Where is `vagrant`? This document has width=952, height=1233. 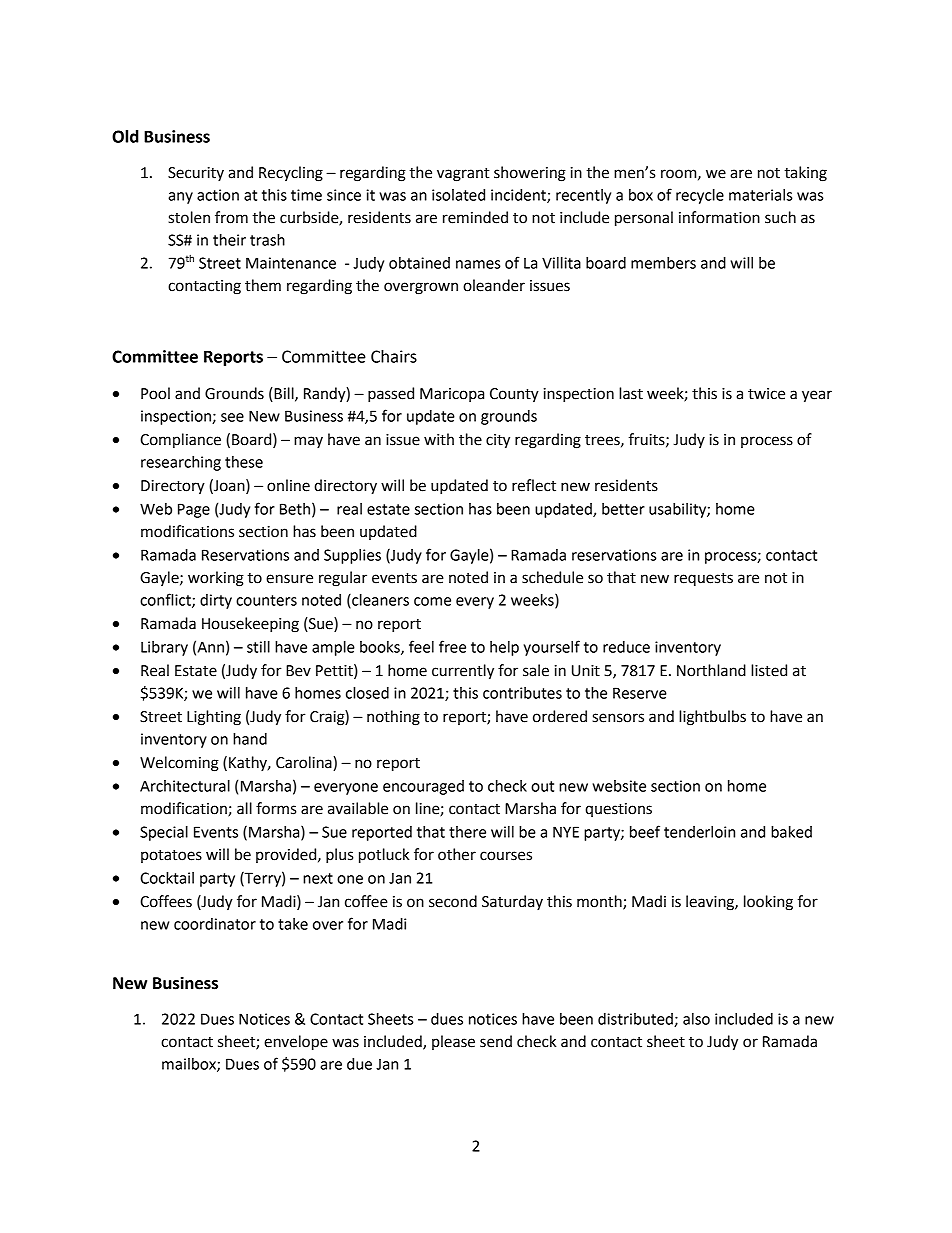 vagrant is located at coordinates (463, 175).
